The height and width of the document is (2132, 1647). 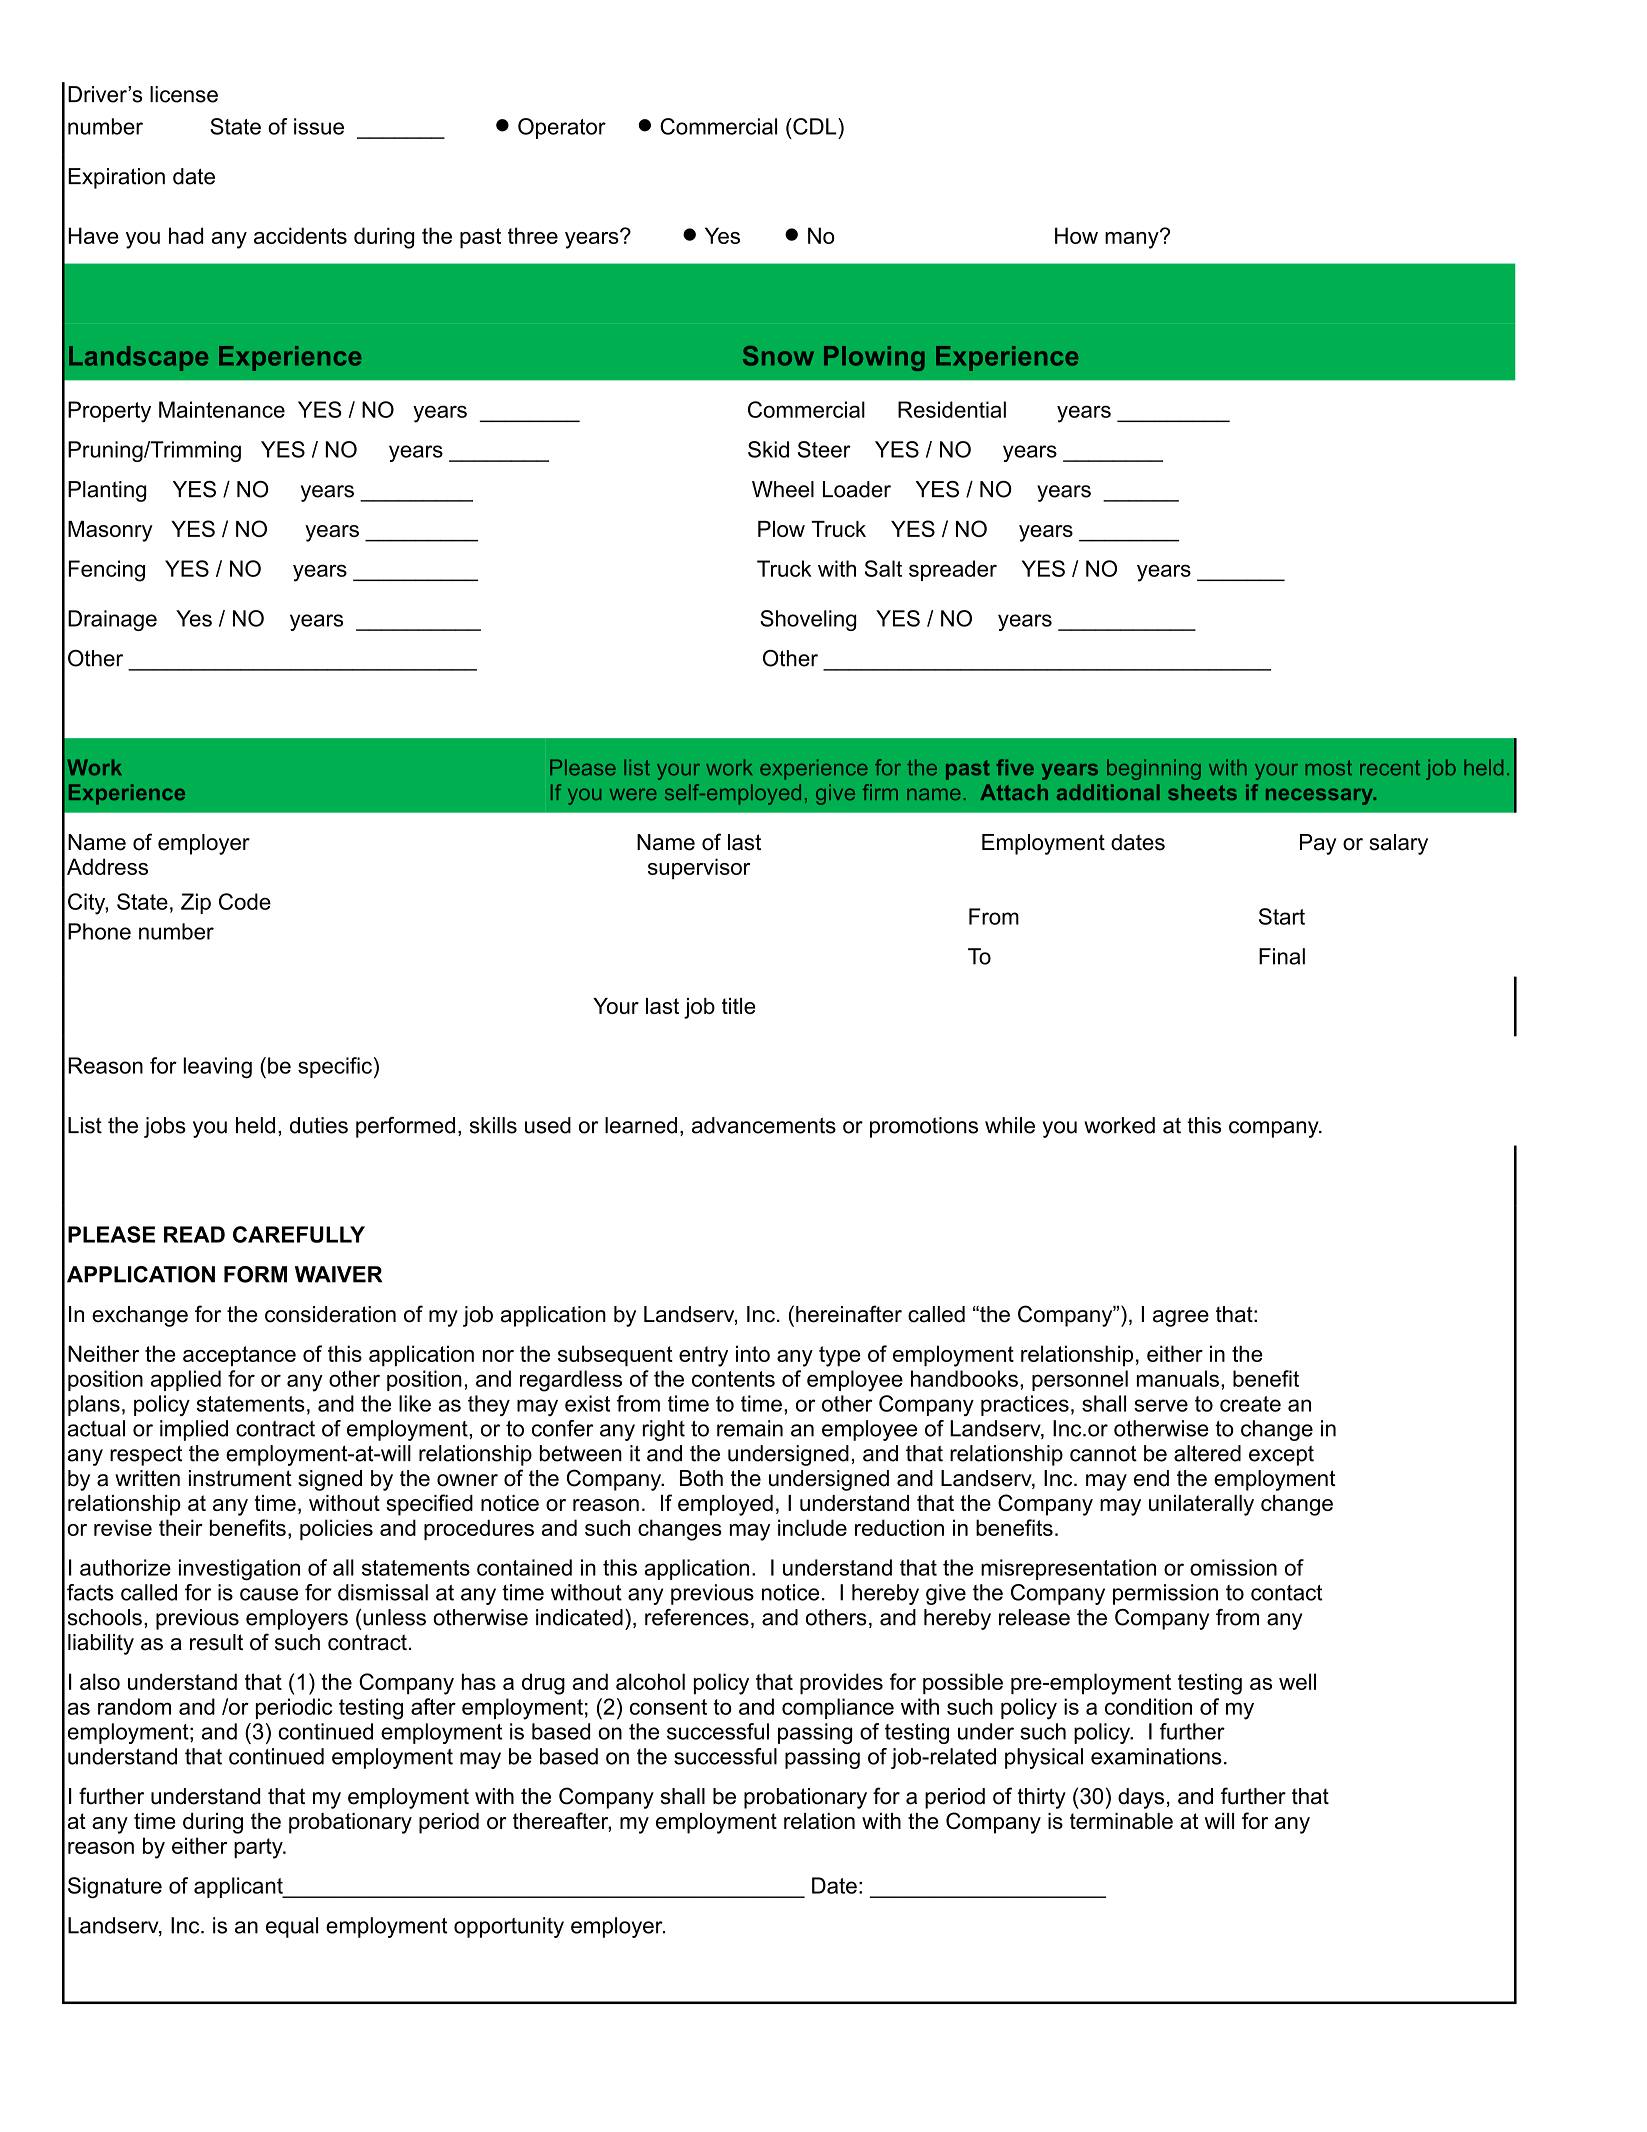 I want to click on consent, so click(x=668, y=1707).
